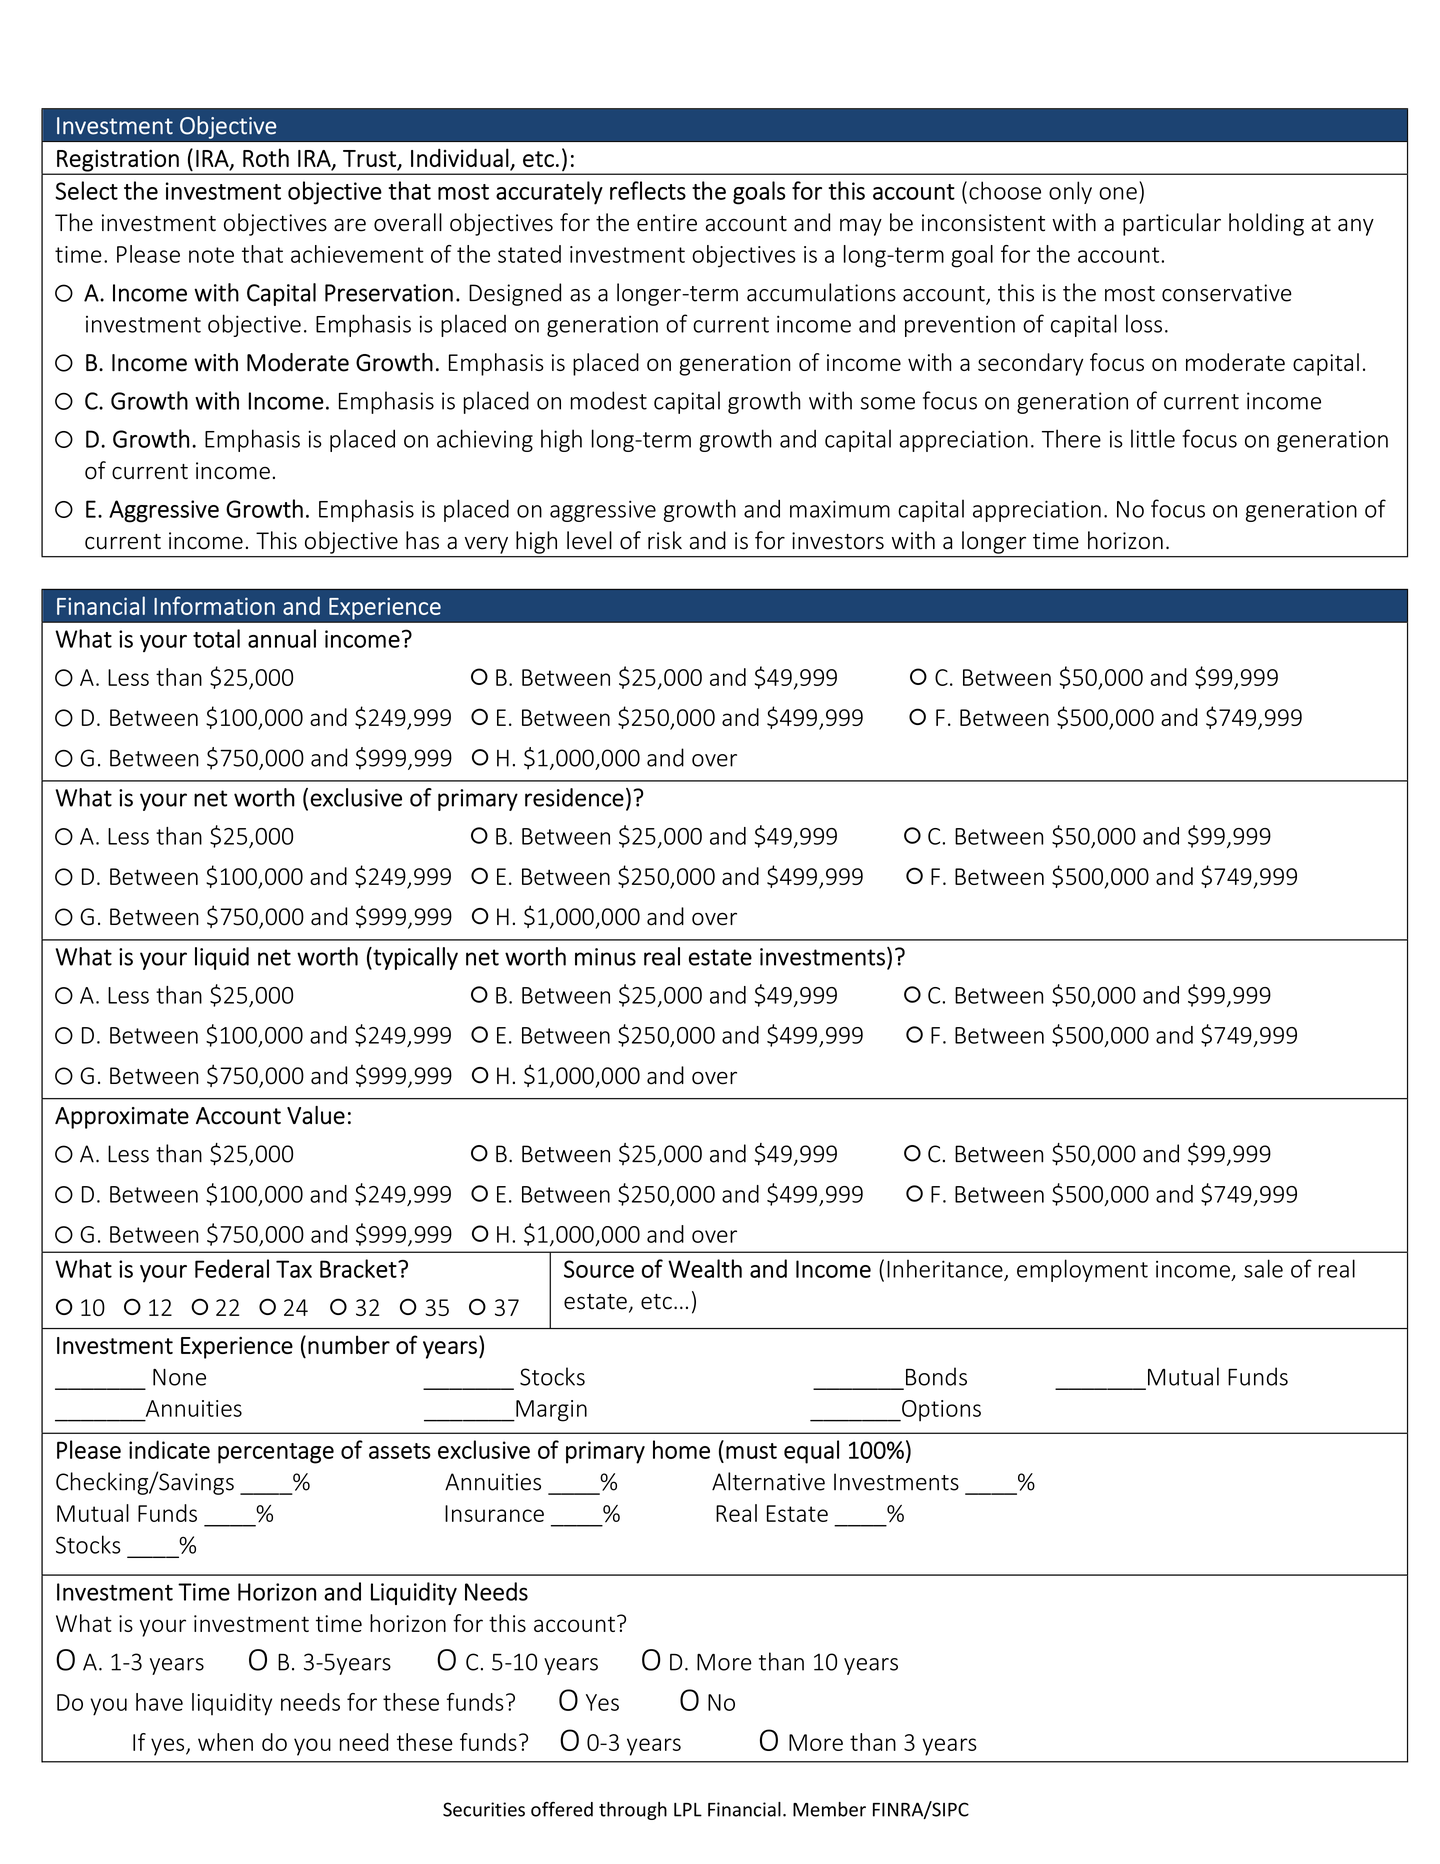 The height and width of the document is (1864, 1440). Describe the element at coordinates (605, 957) in the document. I see `minus` at that location.
